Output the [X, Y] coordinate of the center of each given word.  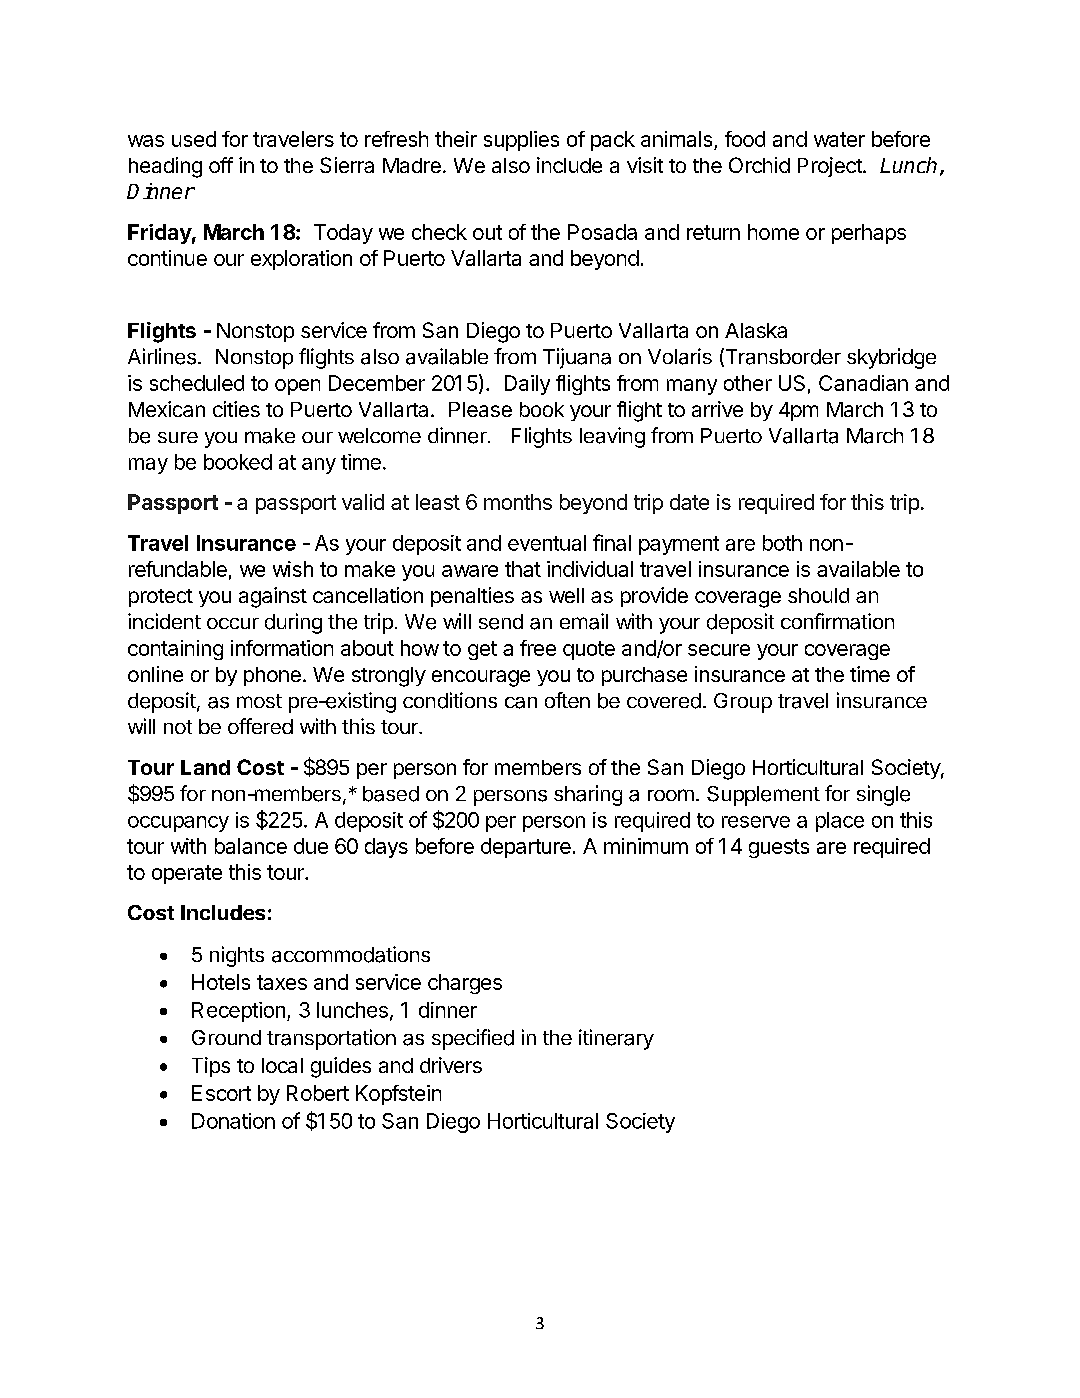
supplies [521, 141]
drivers [451, 1065]
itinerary [616, 1039]
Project [831, 167]
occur [233, 623]
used [194, 139]
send [501, 622]
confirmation [837, 621]
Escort [221, 1093]
